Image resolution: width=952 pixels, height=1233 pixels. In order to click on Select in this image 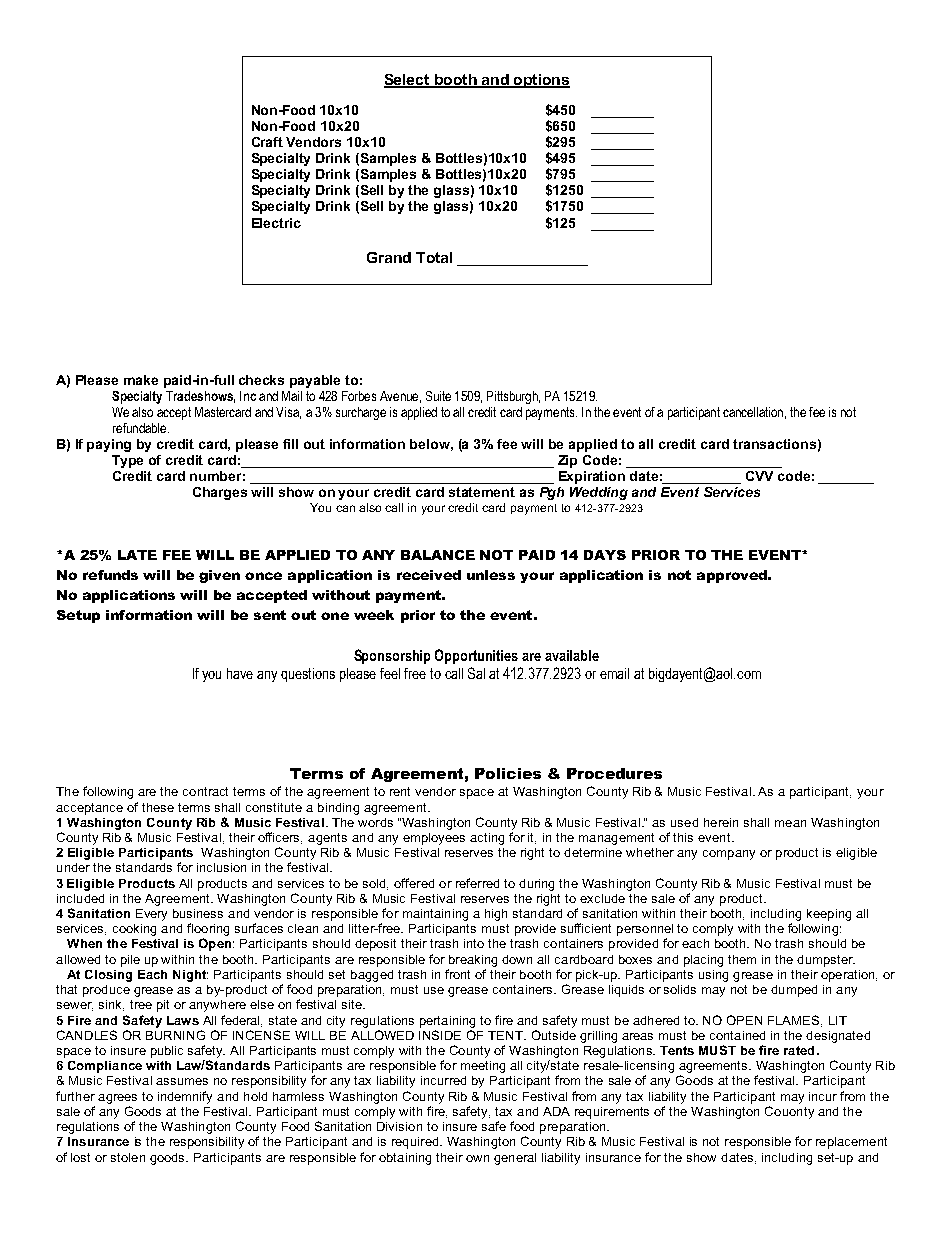, I will do `click(408, 81)`.
